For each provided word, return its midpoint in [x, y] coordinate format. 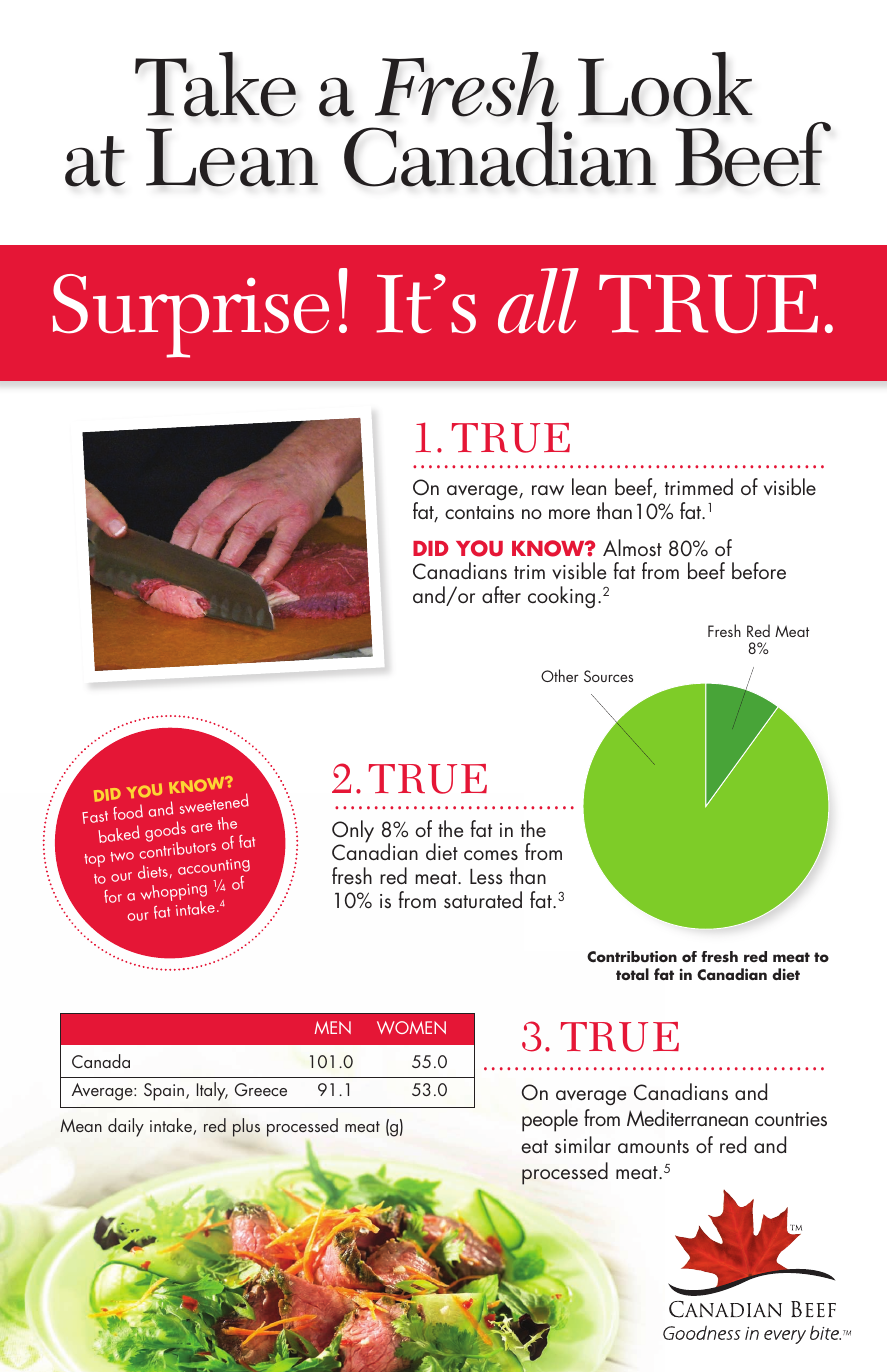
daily [126, 1127]
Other [560, 675]
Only [353, 832]
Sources [608, 676]
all [538, 301]
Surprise [190, 316]
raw [548, 490]
